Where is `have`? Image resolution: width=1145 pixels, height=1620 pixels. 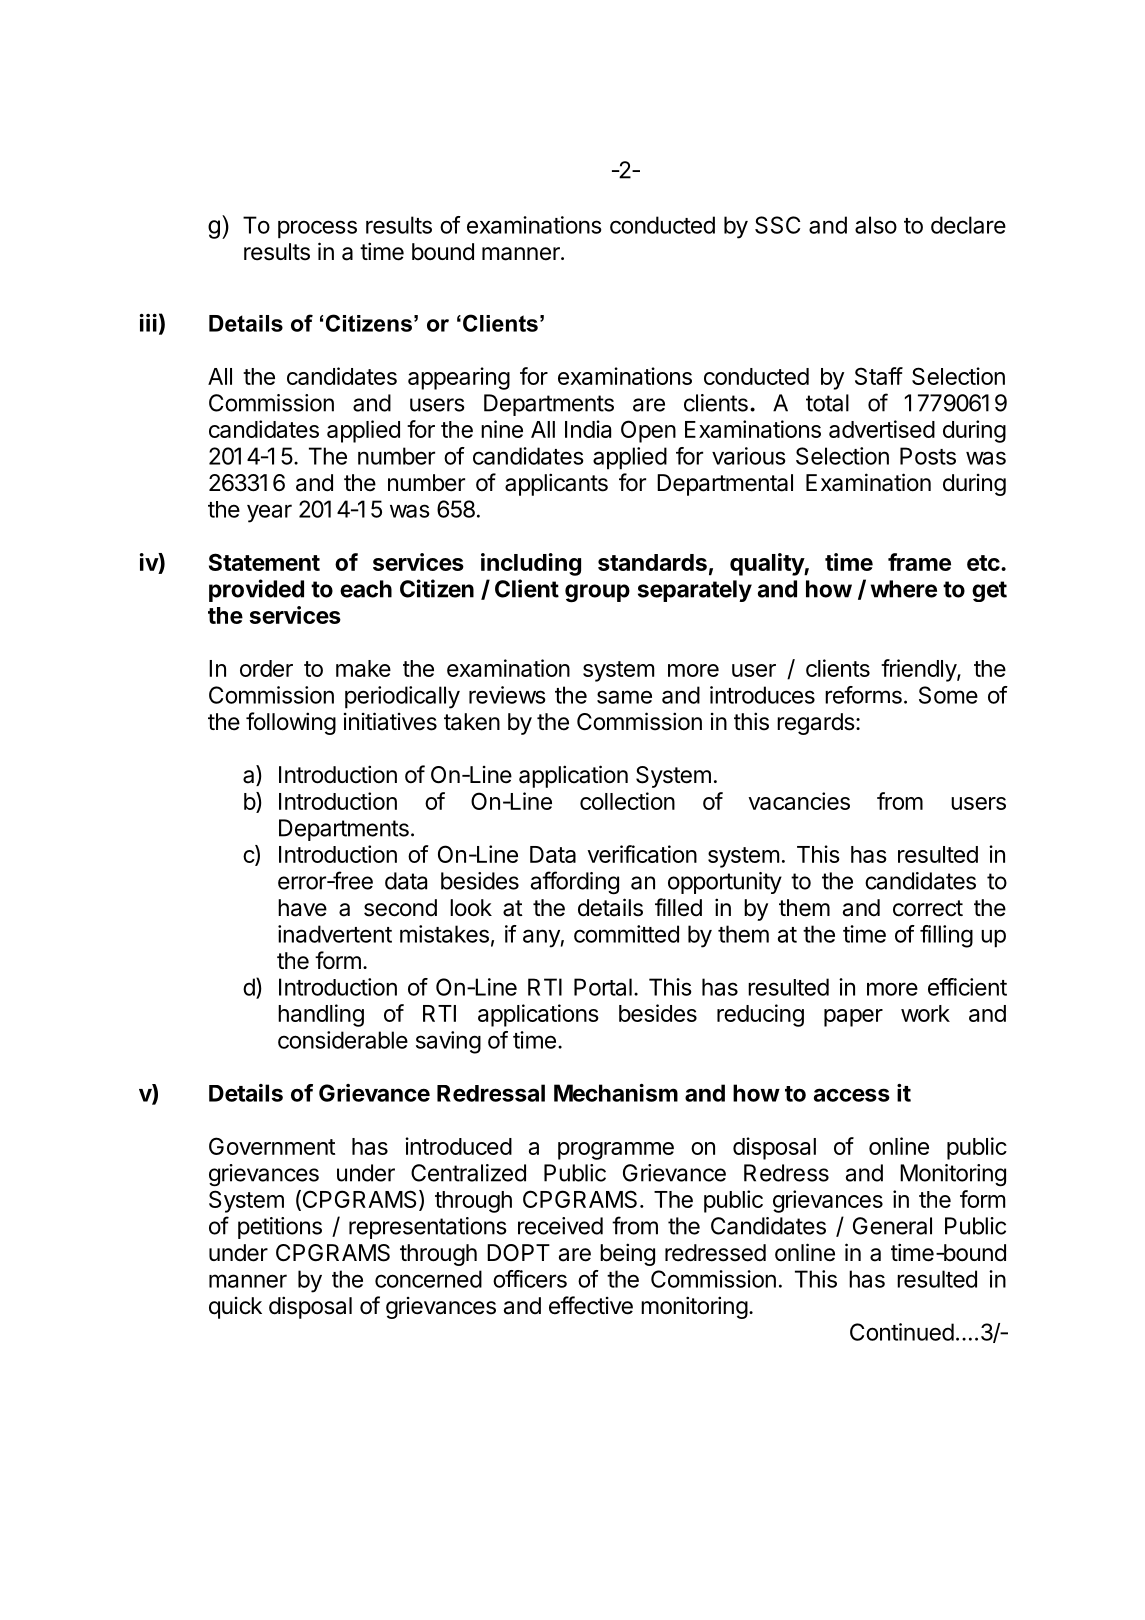 have is located at coordinates (302, 908).
